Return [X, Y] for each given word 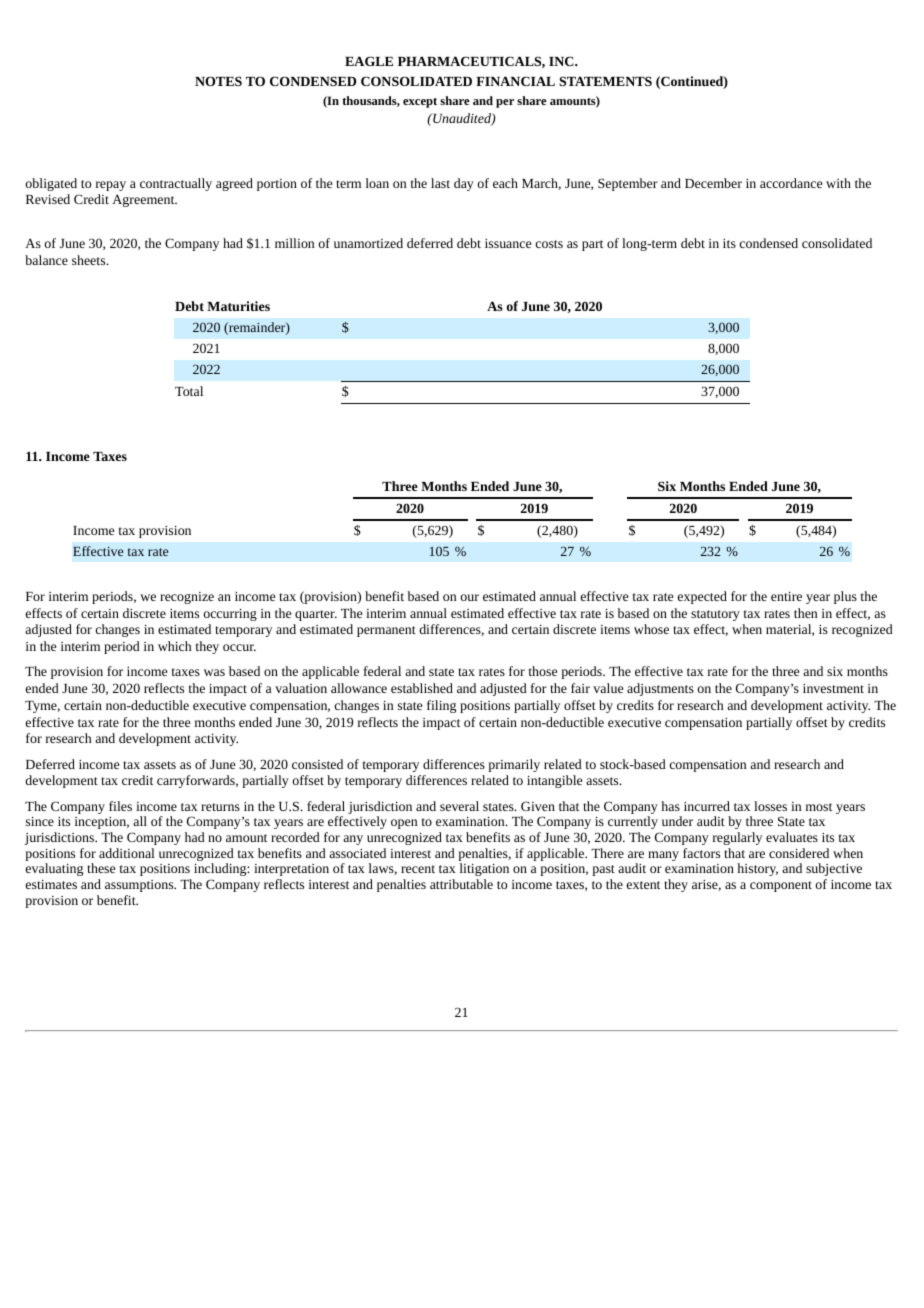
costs [549, 244]
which [175, 646]
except [420, 103]
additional [127, 853]
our [470, 597]
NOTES [218, 81]
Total [189, 391]
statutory [715, 615]
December [713, 183]
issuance [508, 243]
